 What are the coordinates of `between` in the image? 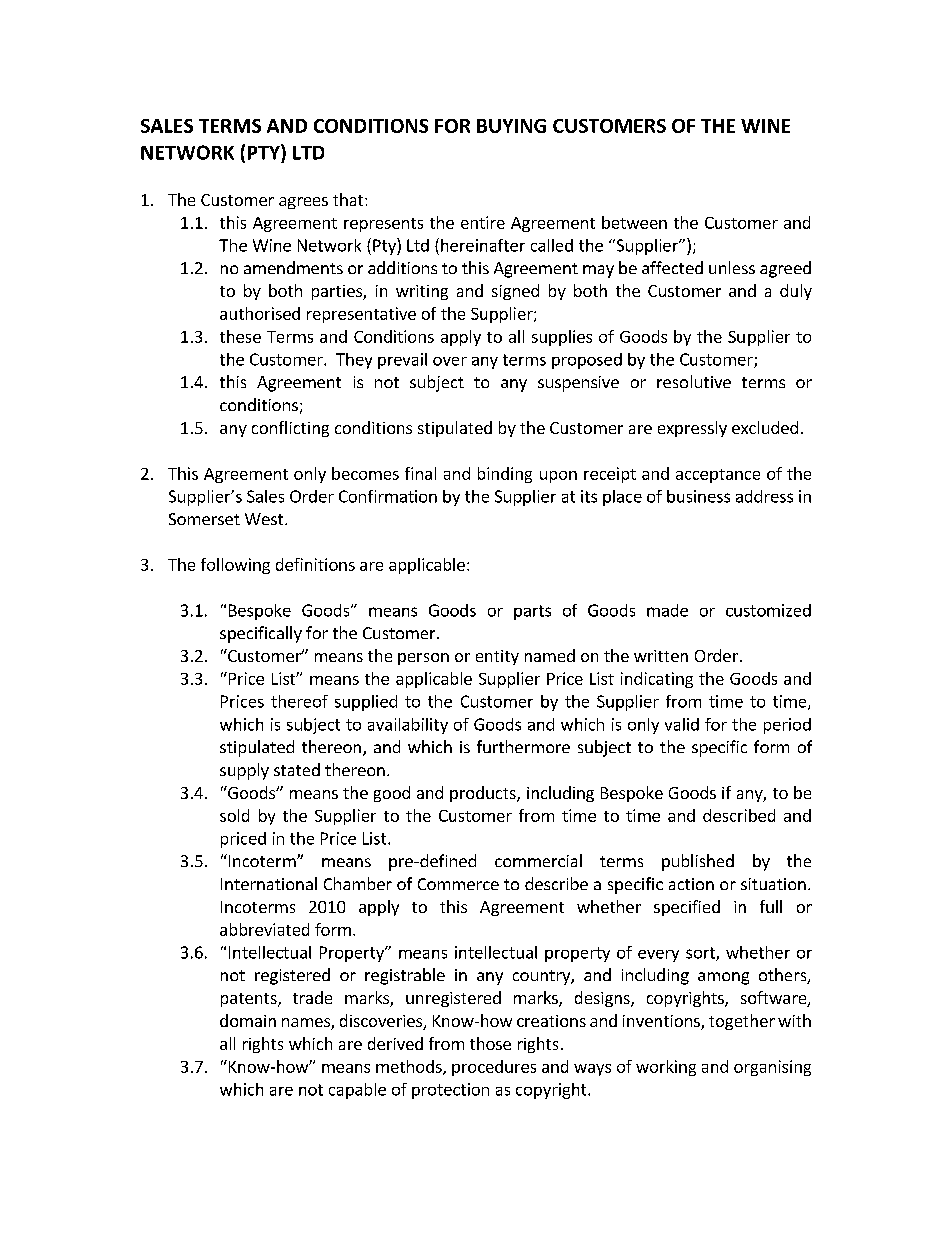 It's located at (634, 222).
